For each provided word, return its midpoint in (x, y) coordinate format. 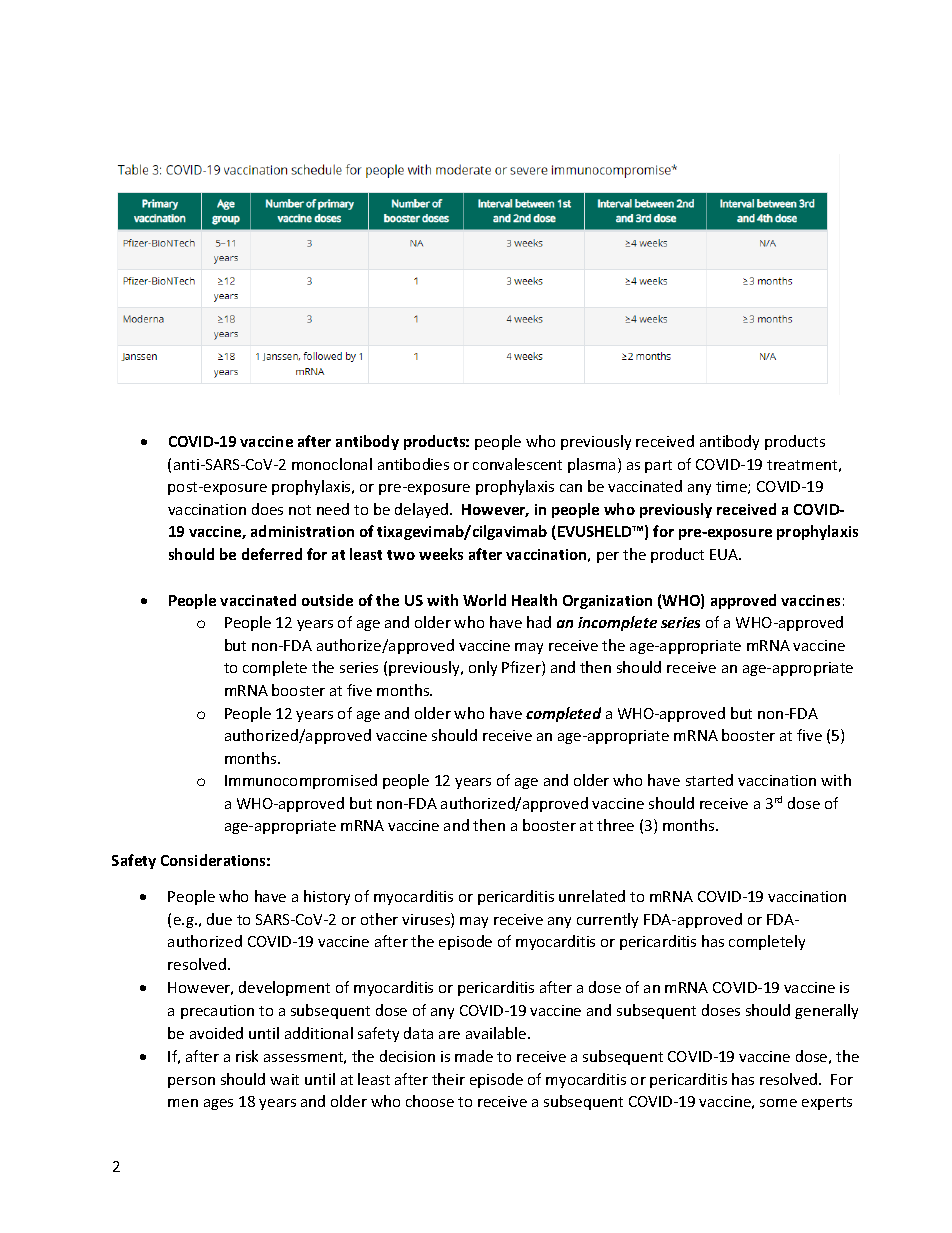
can (571, 488)
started (709, 780)
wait (284, 1079)
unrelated (592, 896)
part (658, 466)
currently (607, 920)
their (448, 1079)
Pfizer (522, 668)
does (267, 509)
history (327, 897)
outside (327, 600)
